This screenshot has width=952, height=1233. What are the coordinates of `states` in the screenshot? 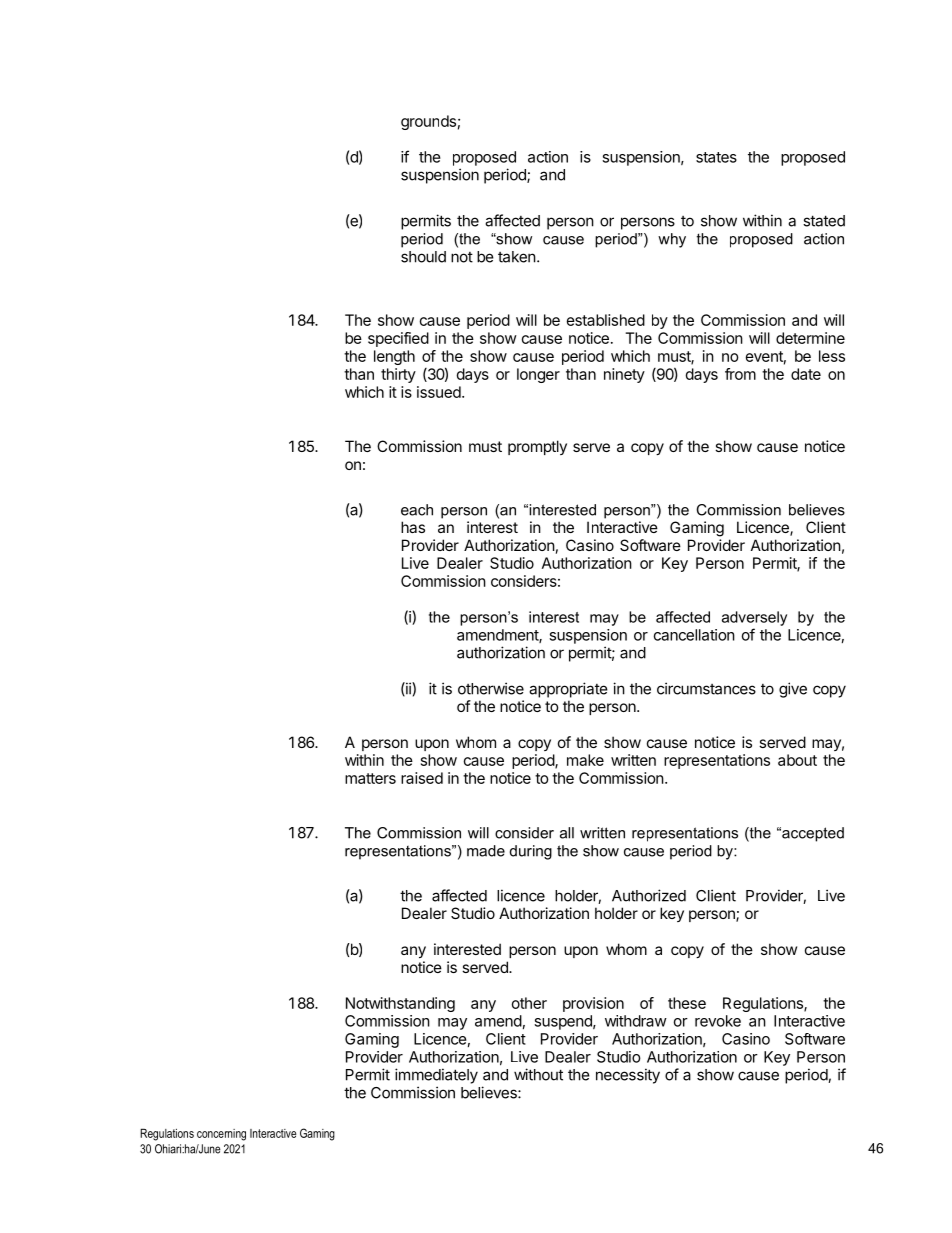 It's located at (716, 157).
